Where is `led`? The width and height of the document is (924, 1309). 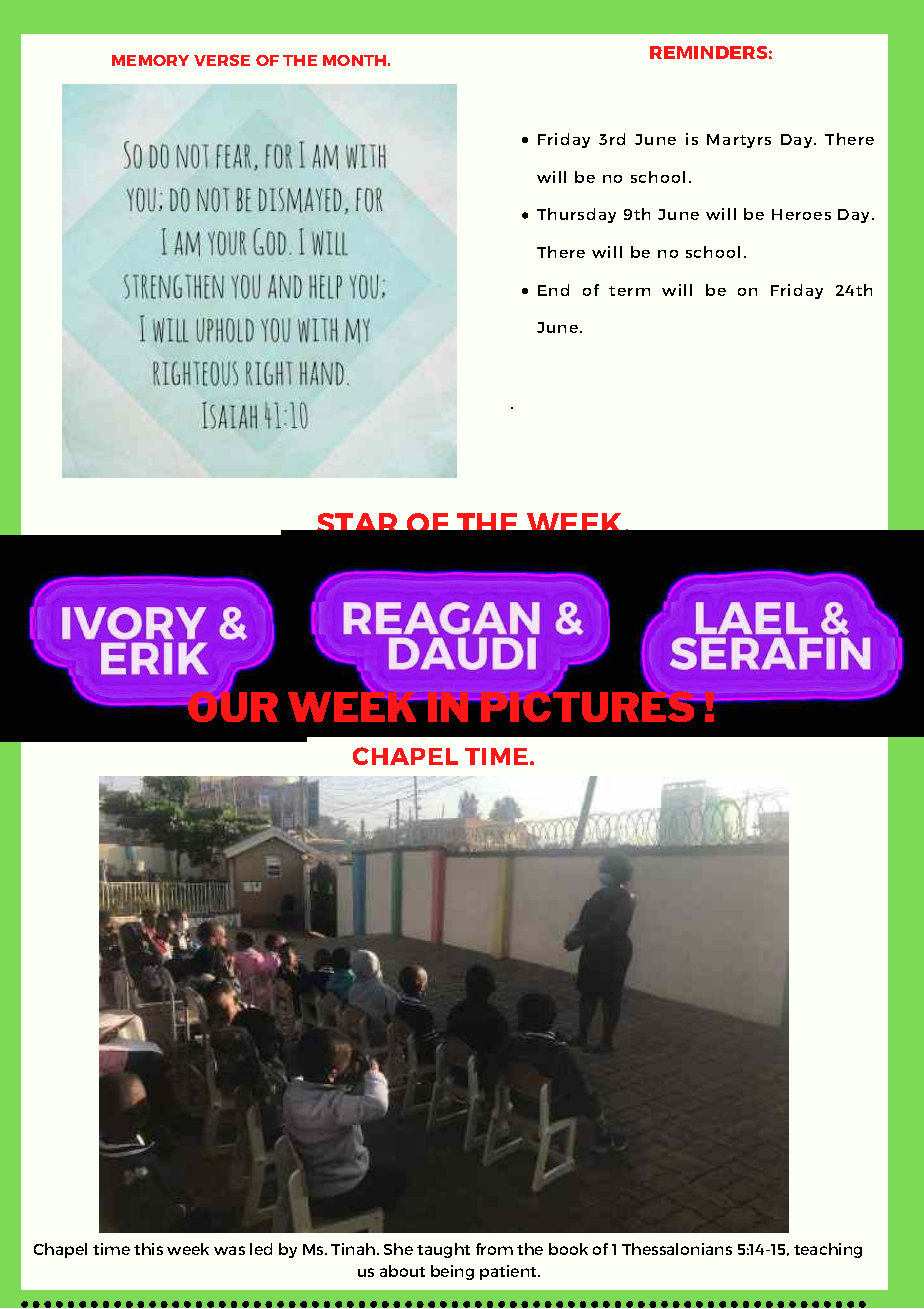 led is located at coordinates (261, 1249).
